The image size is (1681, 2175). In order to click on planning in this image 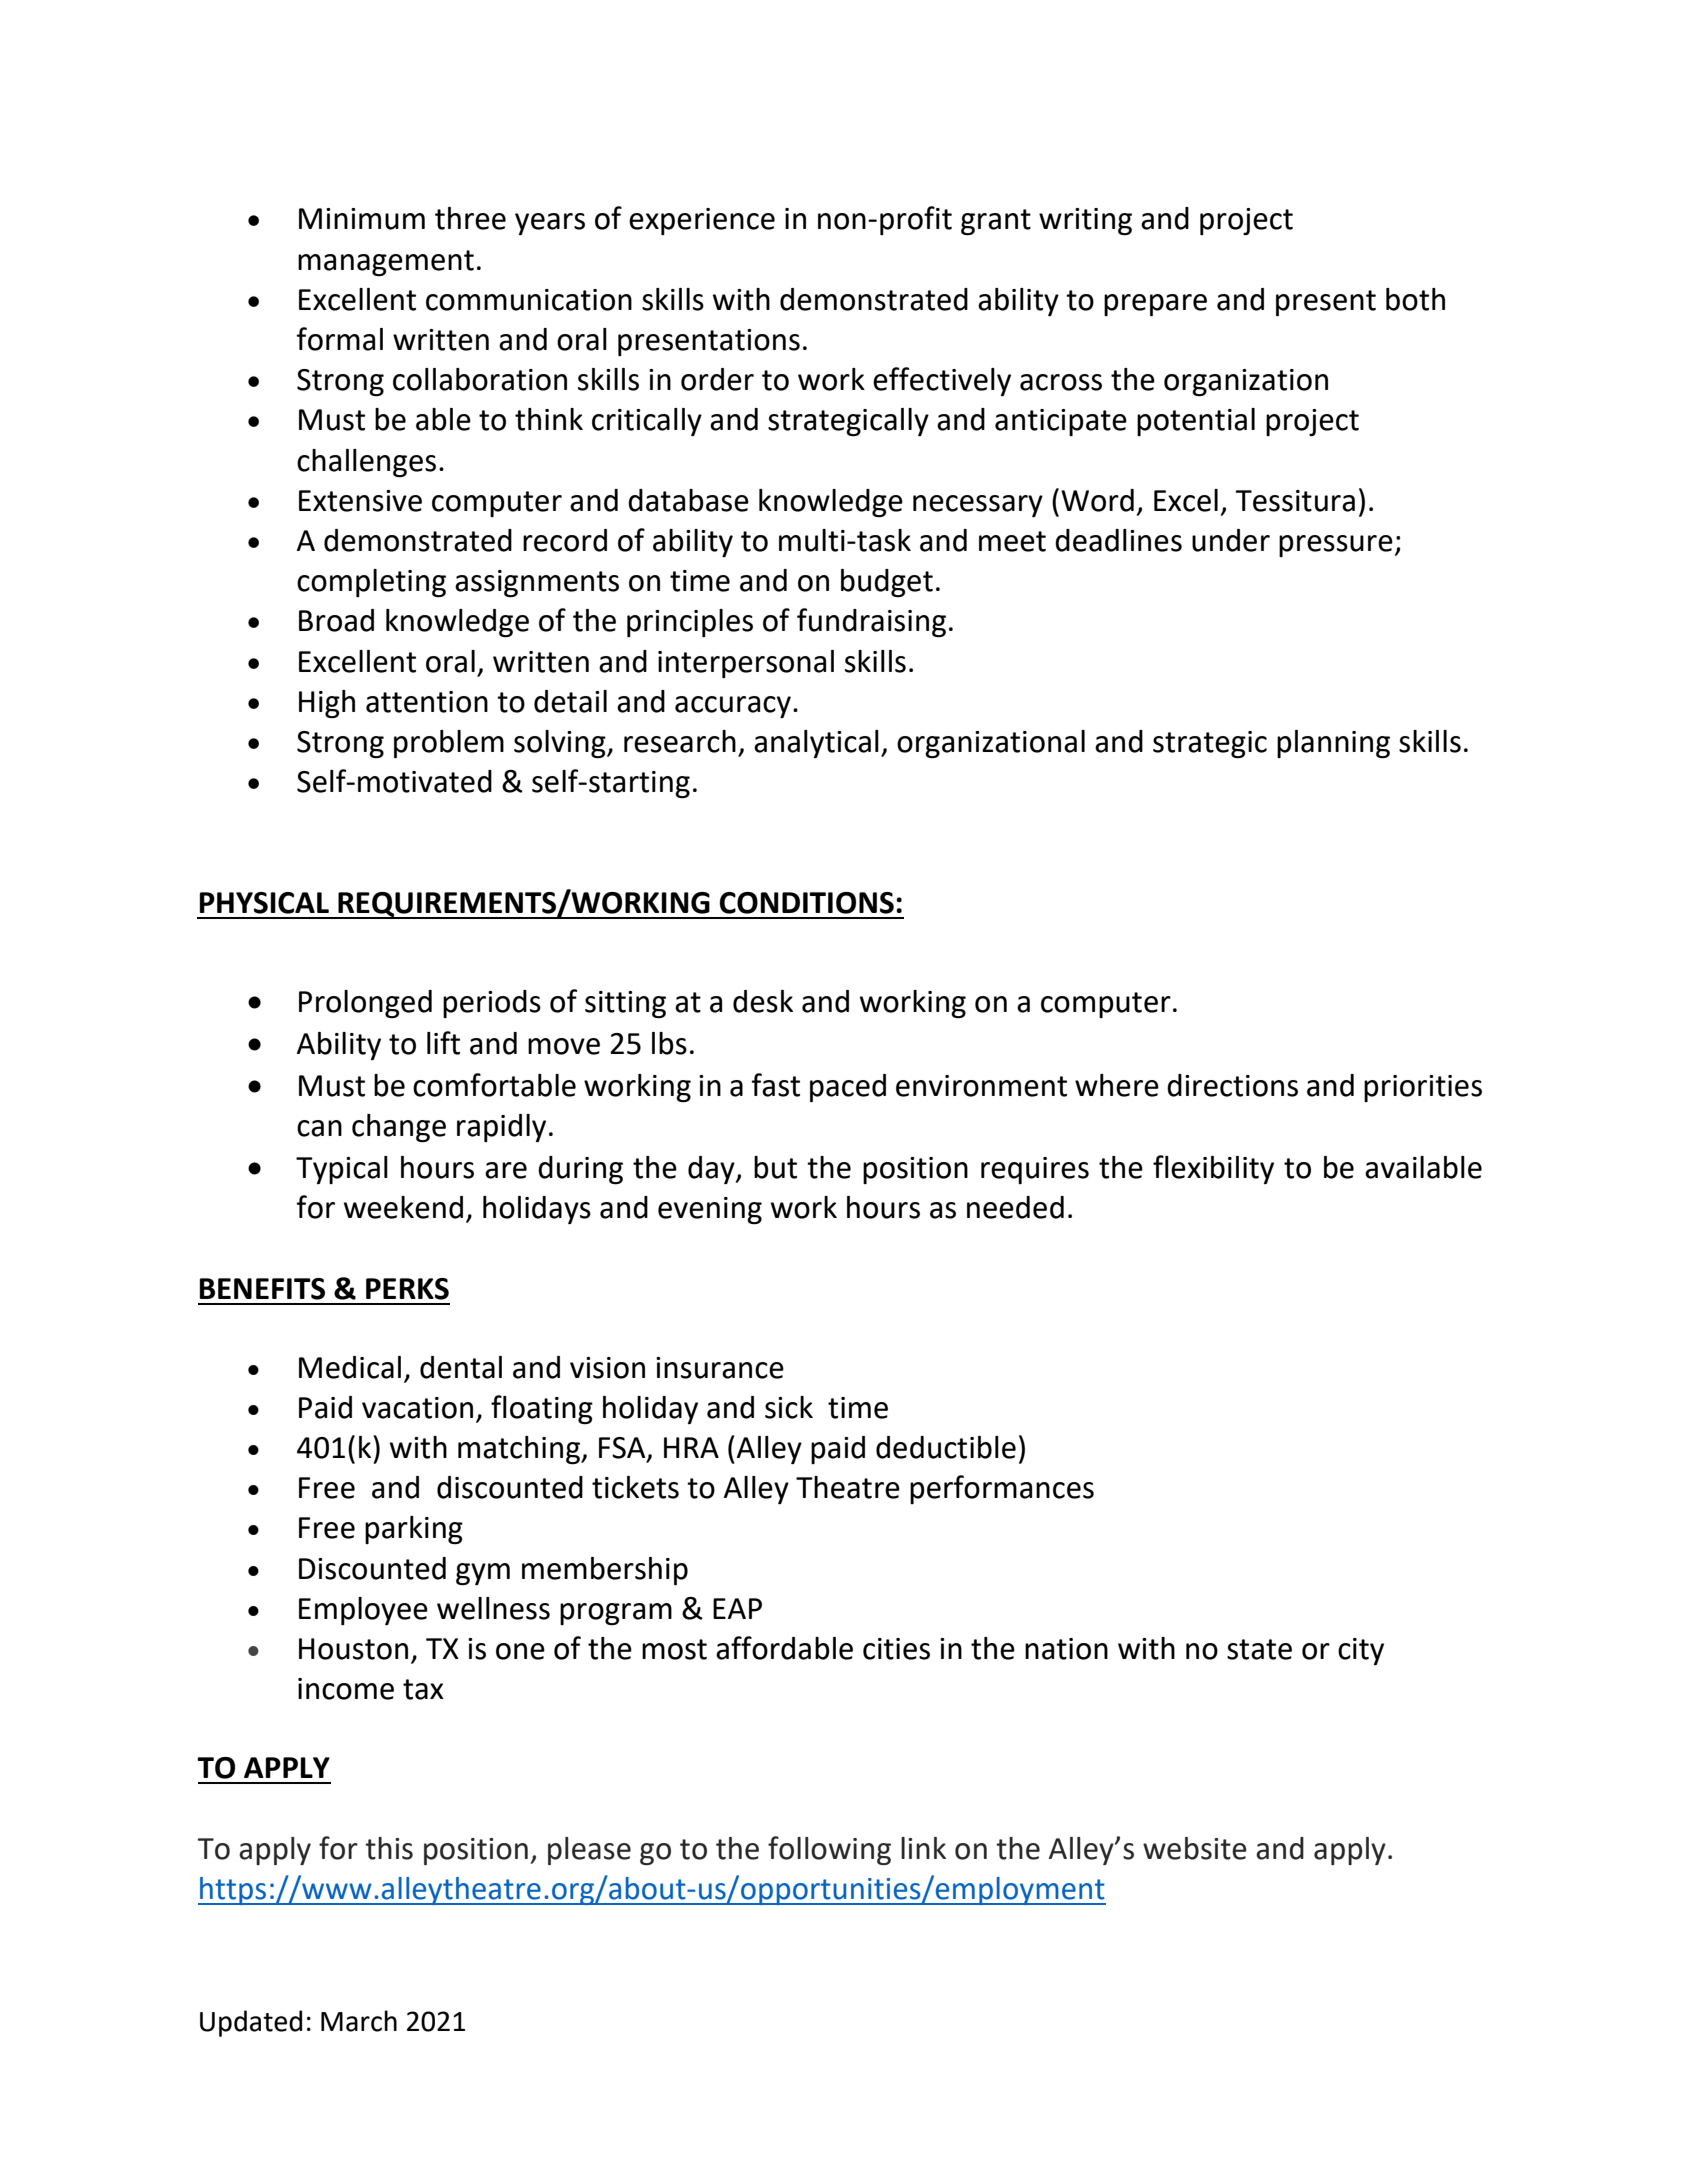, I will do `click(1333, 744)`.
